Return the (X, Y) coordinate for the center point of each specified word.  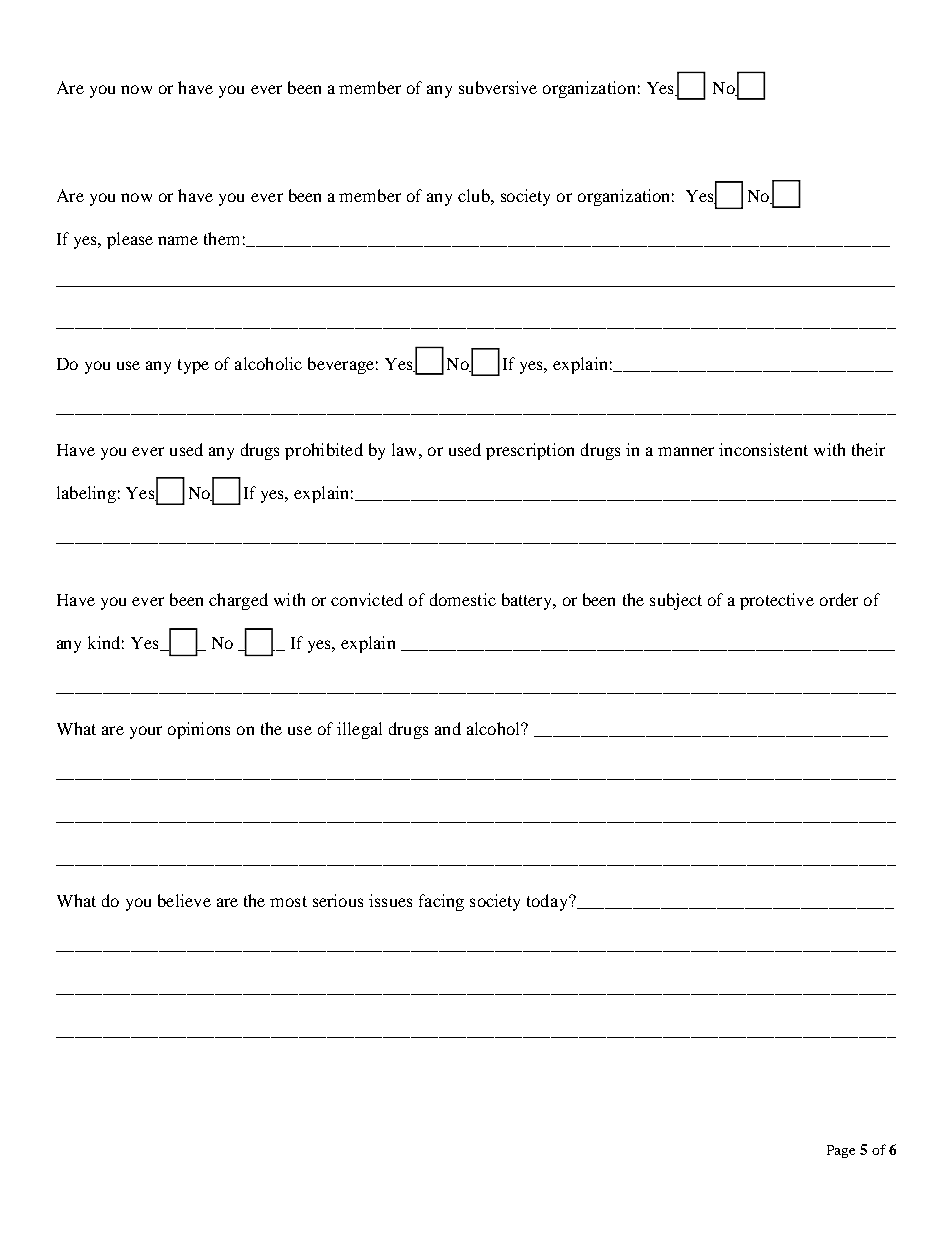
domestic (463, 599)
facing (441, 902)
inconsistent (763, 449)
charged (238, 601)
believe (184, 900)
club (475, 195)
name (178, 240)
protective (777, 601)
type (193, 366)
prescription (530, 451)
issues (390, 900)
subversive (498, 87)
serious (338, 900)
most (288, 901)
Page (841, 1151)
